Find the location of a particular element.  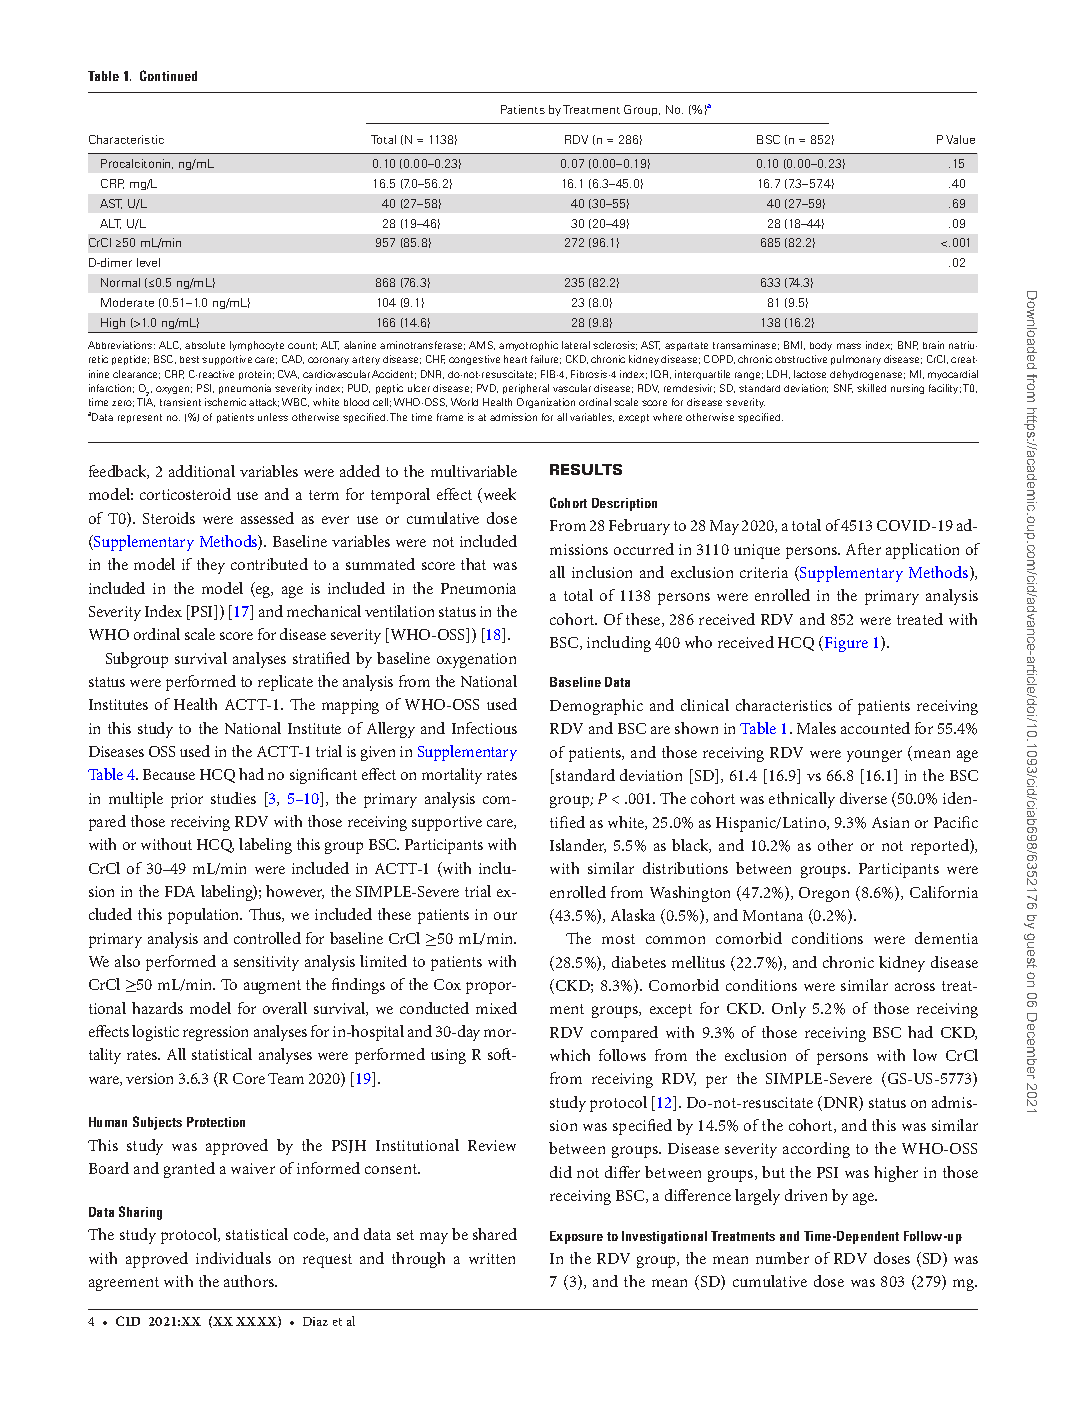

logistic is located at coordinates (155, 1033).
